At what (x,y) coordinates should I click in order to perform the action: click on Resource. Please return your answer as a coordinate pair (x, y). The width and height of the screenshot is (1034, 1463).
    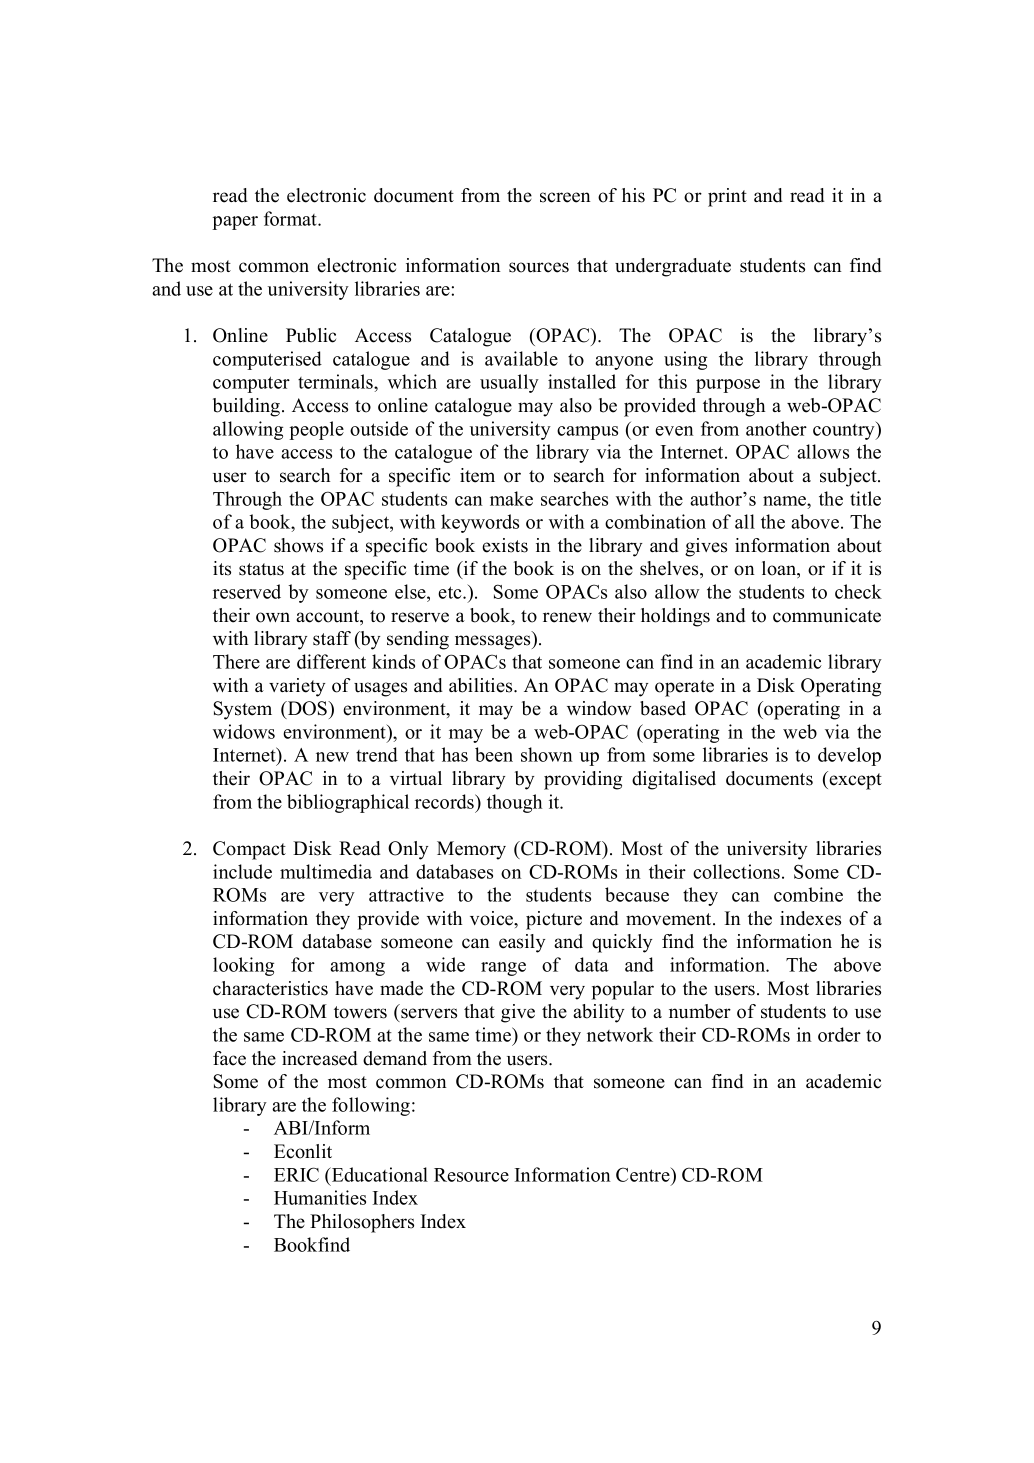
    Looking at the image, I should click on (471, 1175).
